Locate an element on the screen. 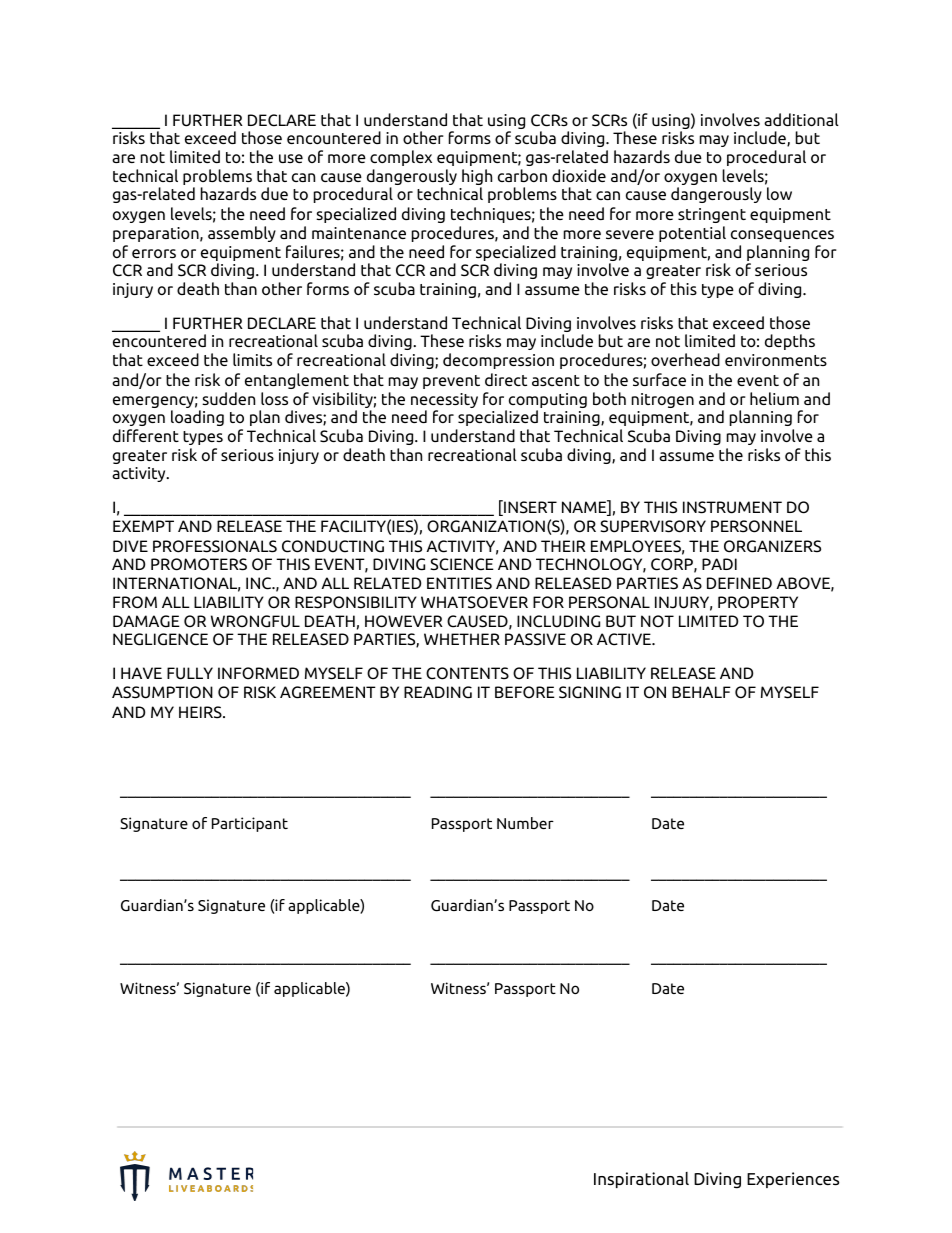  high is located at coordinates (477, 178).
